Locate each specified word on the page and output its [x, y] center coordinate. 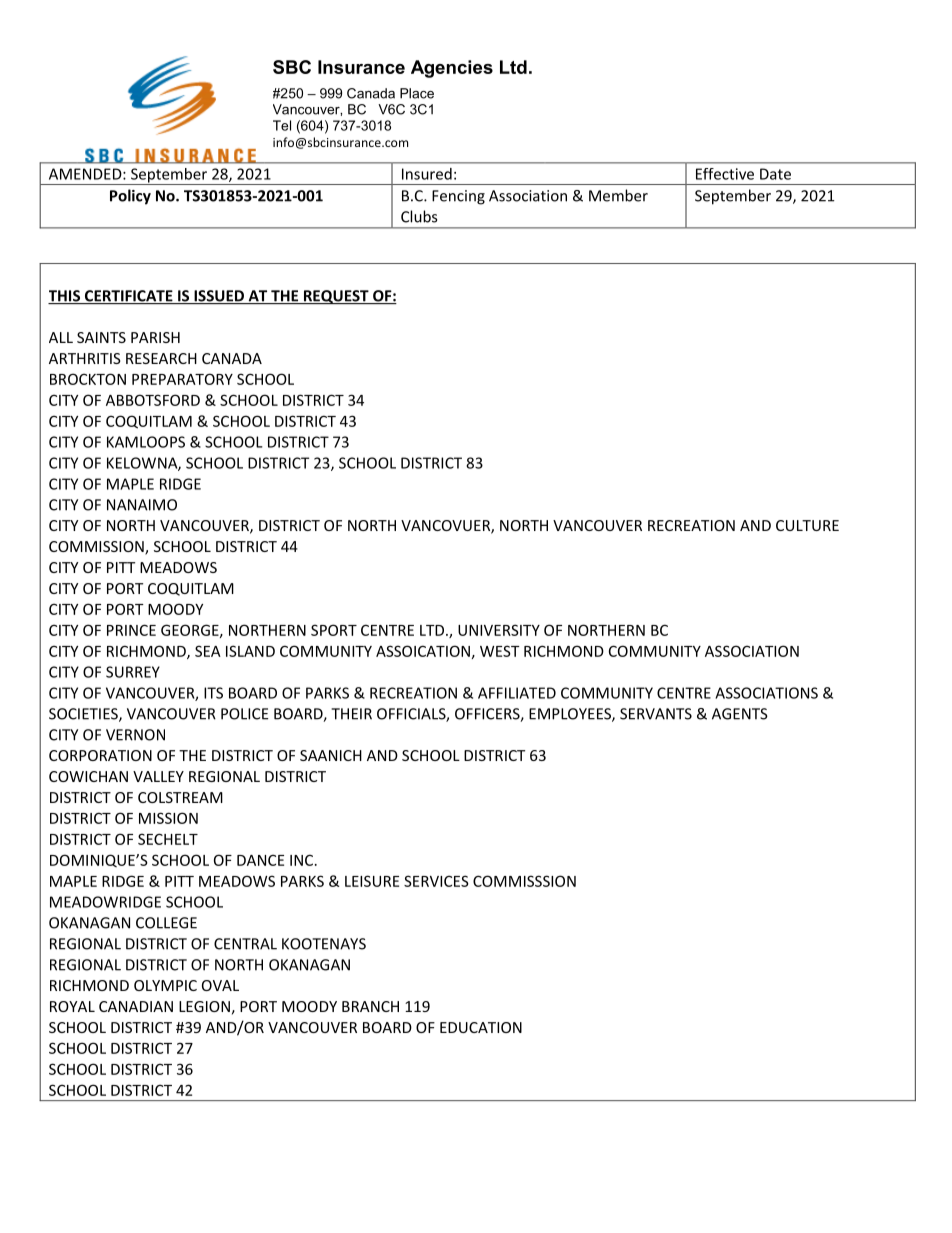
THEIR [351, 714]
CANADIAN [136, 1006]
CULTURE [807, 525]
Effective [725, 174]
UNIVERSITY [499, 630]
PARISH [155, 337]
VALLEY [158, 776]
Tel [282, 125]
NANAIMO [142, 505]
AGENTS [740, 714]
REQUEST [336, 297]
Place [417, 93]
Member [618, 195]
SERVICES [436, 881]
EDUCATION [481, 1027]
